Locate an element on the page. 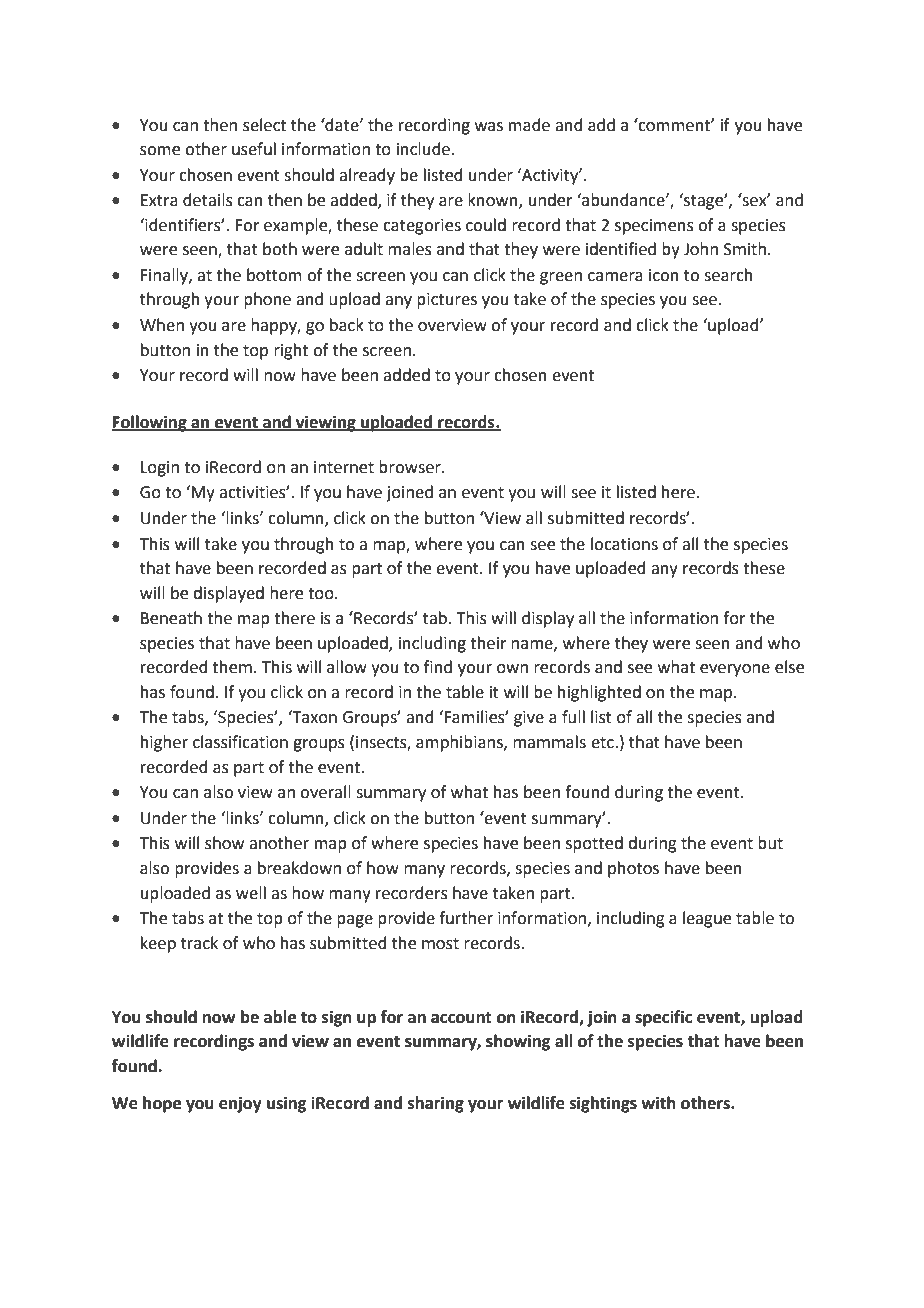  specimens is located at coordinates (654, 227).
